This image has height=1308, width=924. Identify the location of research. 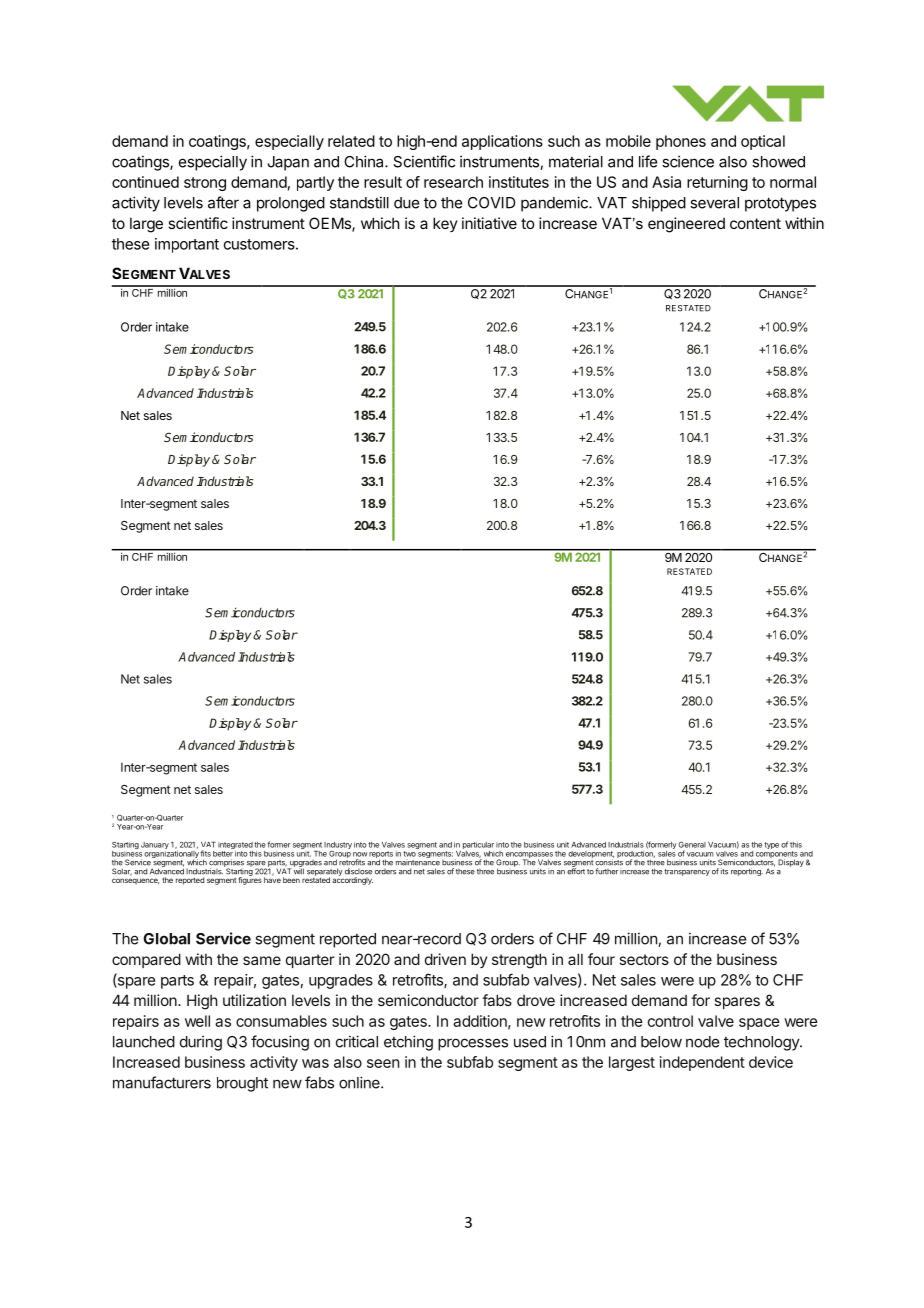
(453, 182).
